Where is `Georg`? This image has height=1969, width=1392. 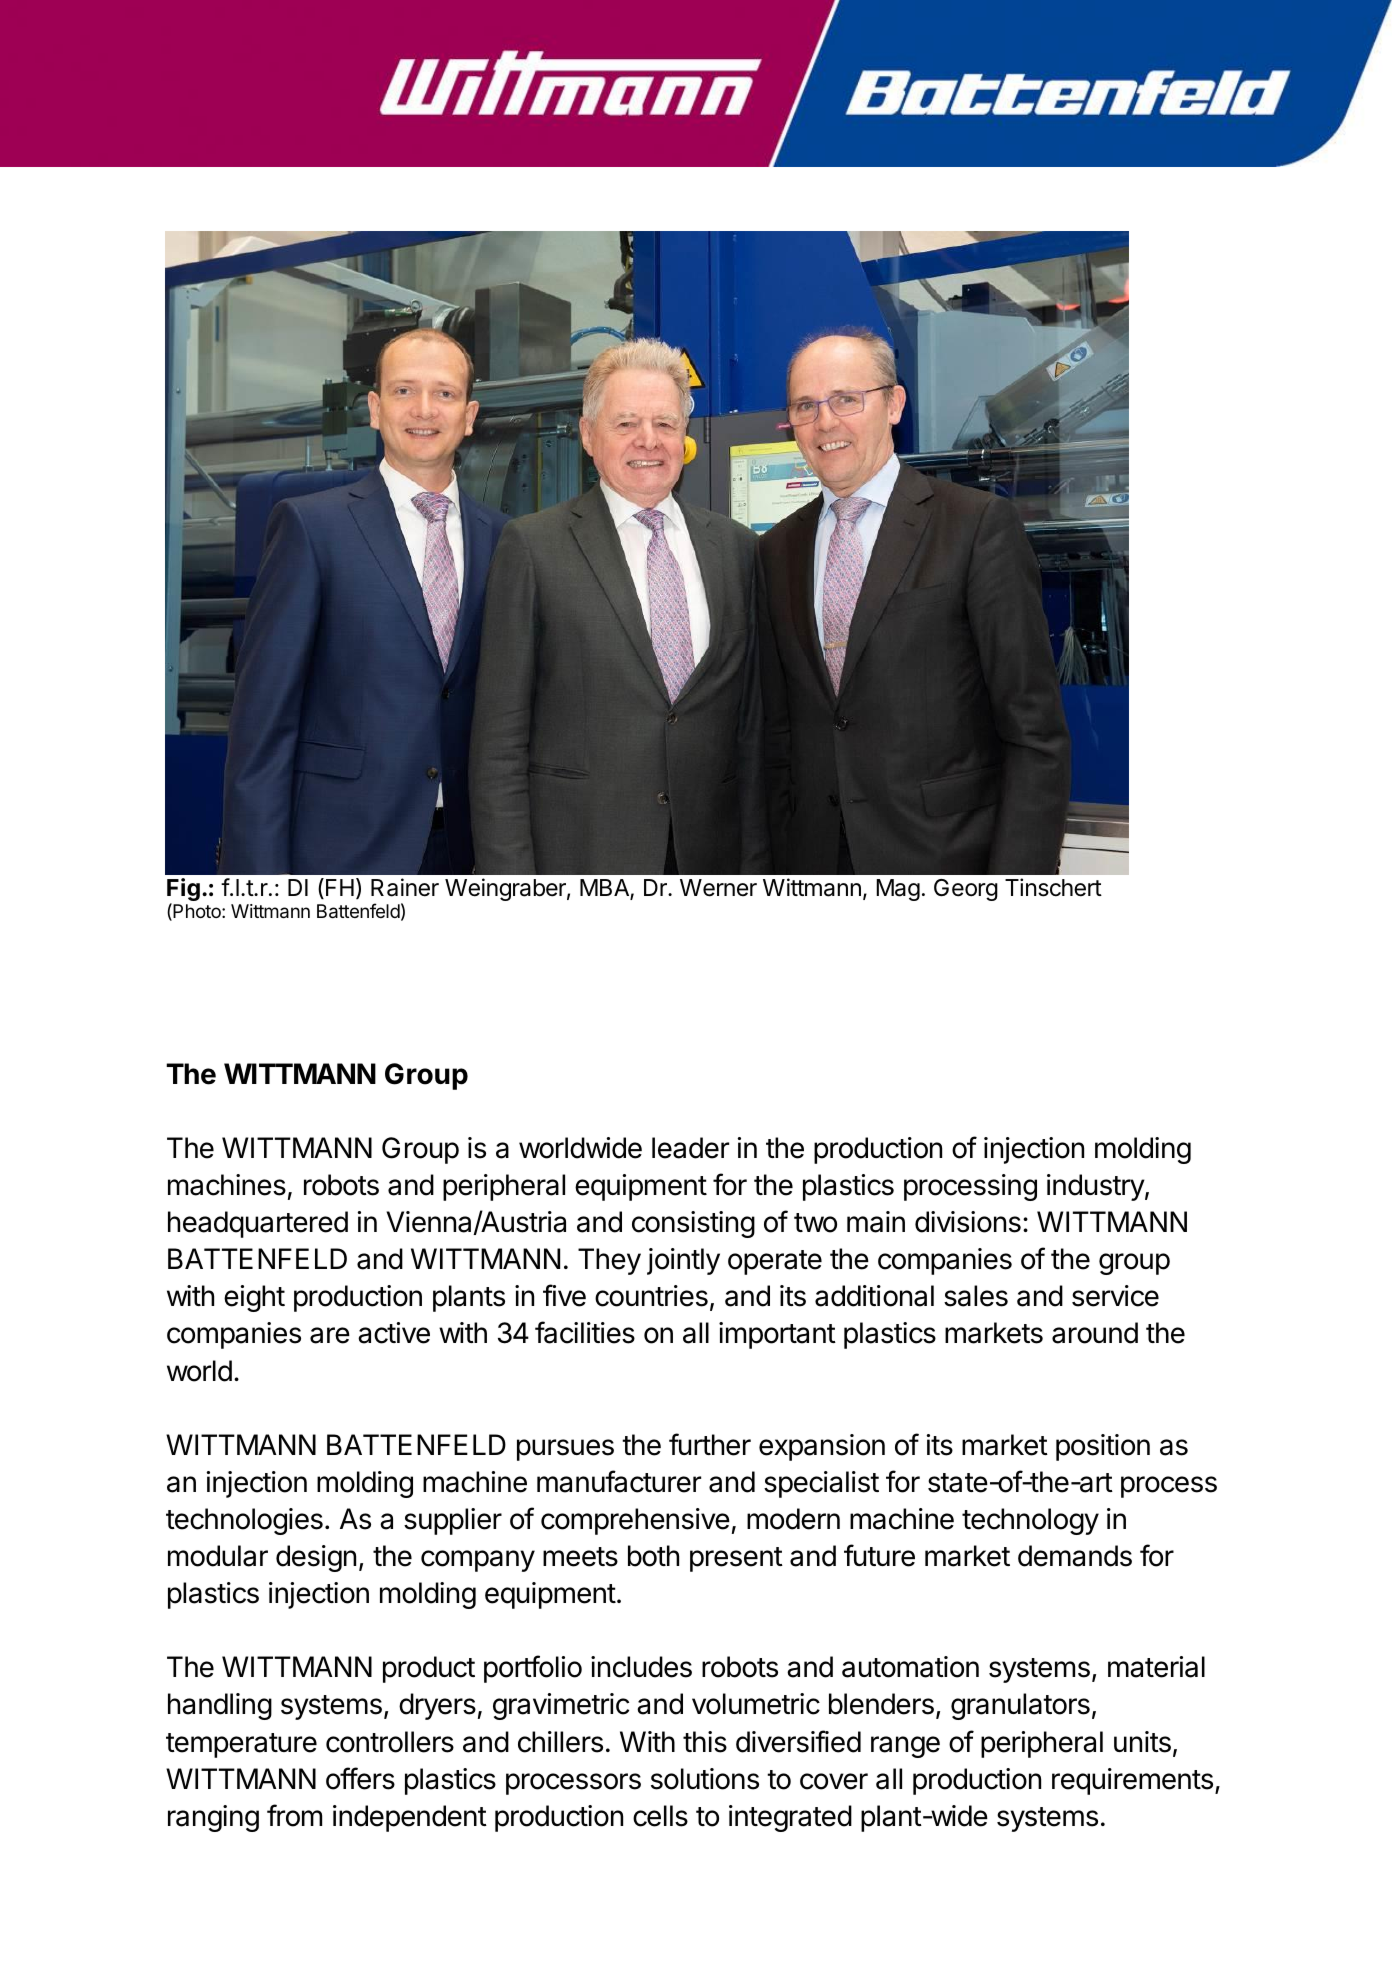 Georg is located at coordinates (966, 890).
